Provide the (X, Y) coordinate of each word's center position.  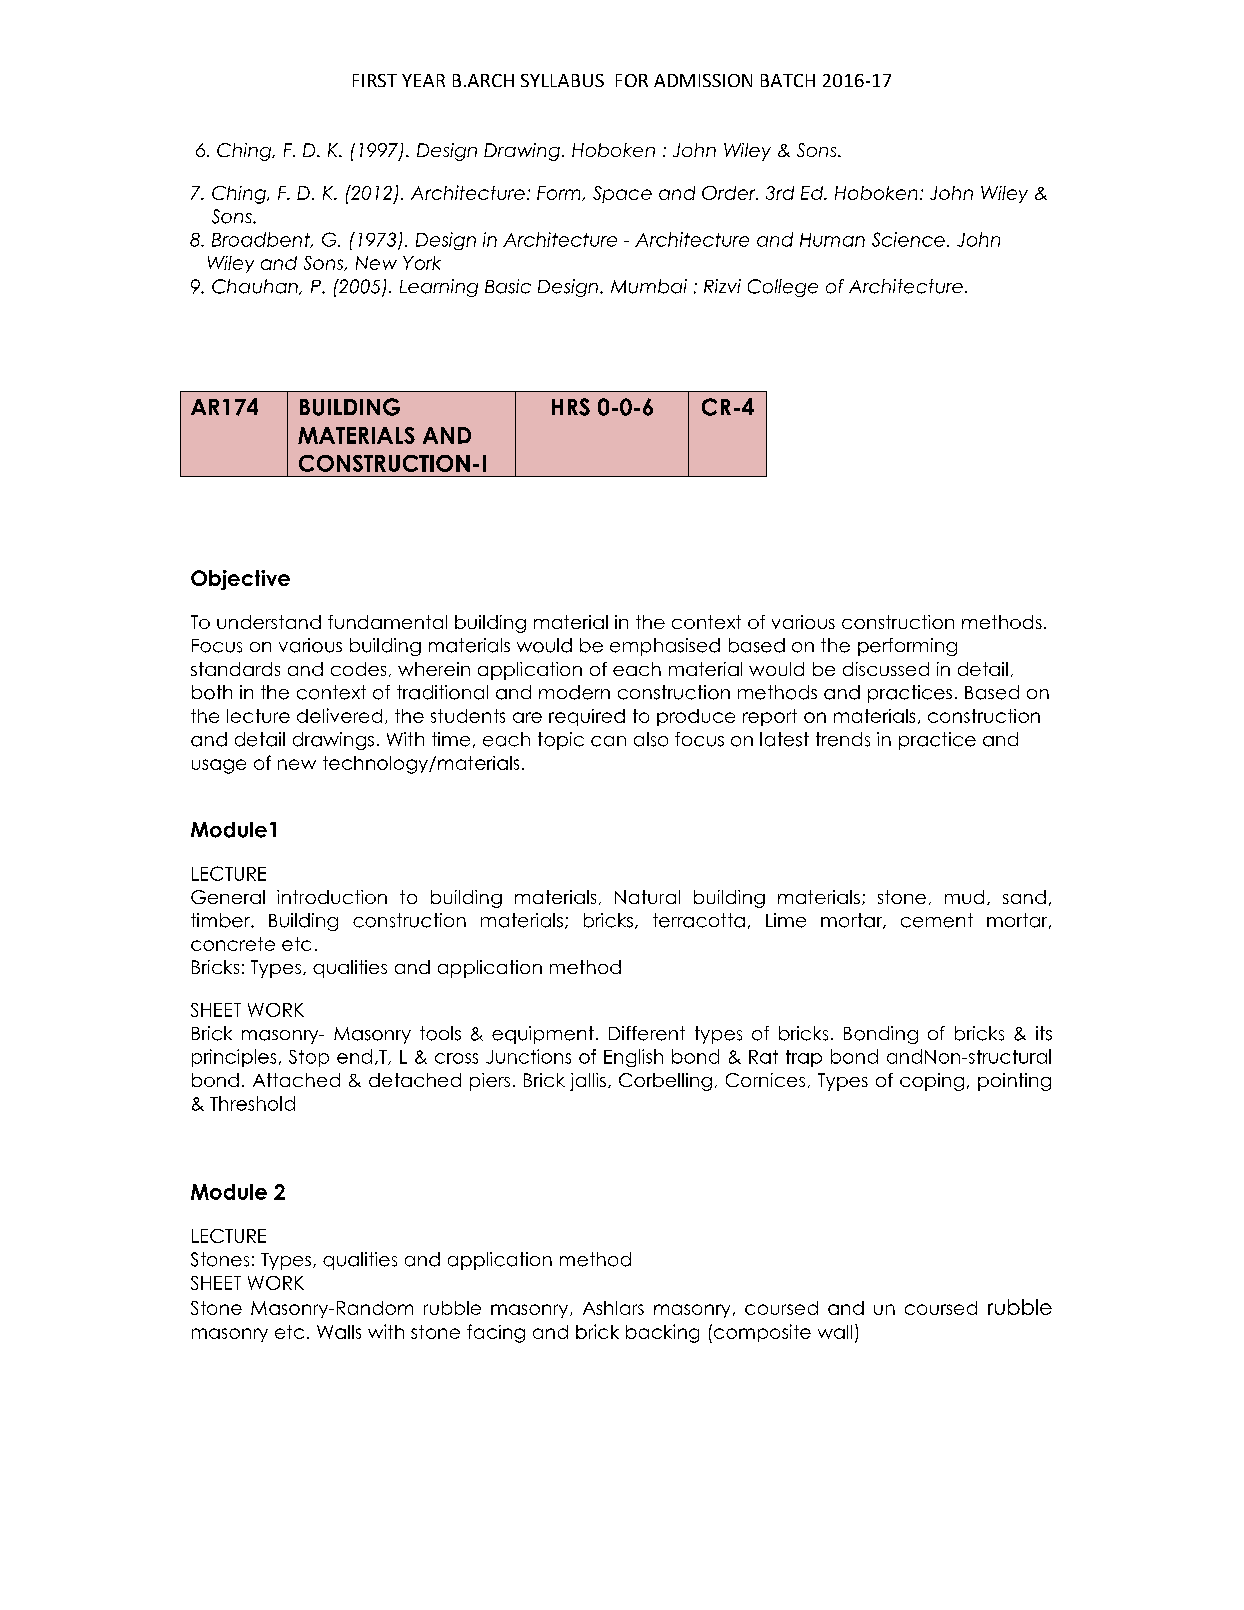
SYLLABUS (562, 80)
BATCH (788, 80)
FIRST (375, 80)
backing (662, 1333)
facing (496, 1333)
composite (761, 1333)
